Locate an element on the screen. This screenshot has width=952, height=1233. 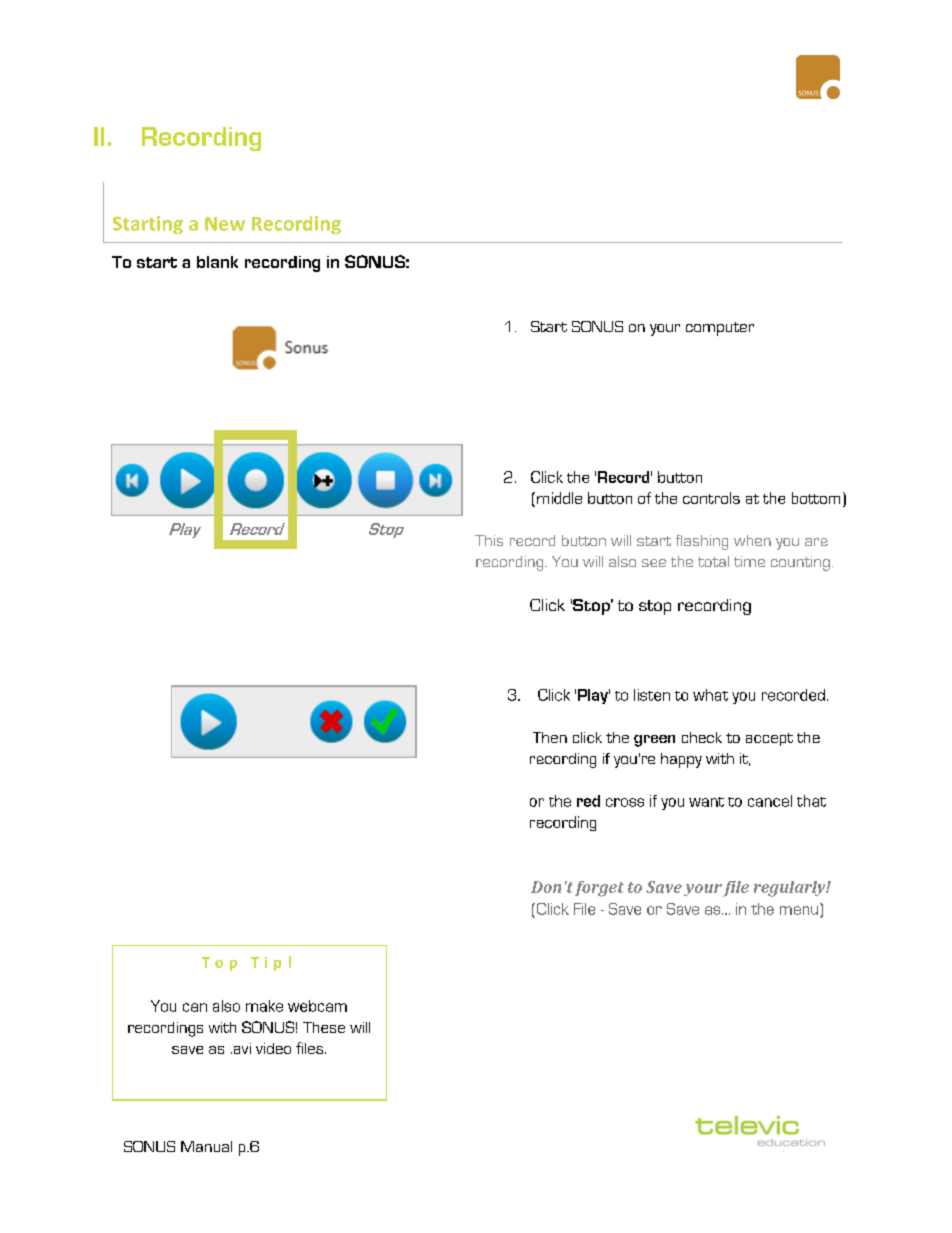
cancel is located at coordinates (770, 801).
